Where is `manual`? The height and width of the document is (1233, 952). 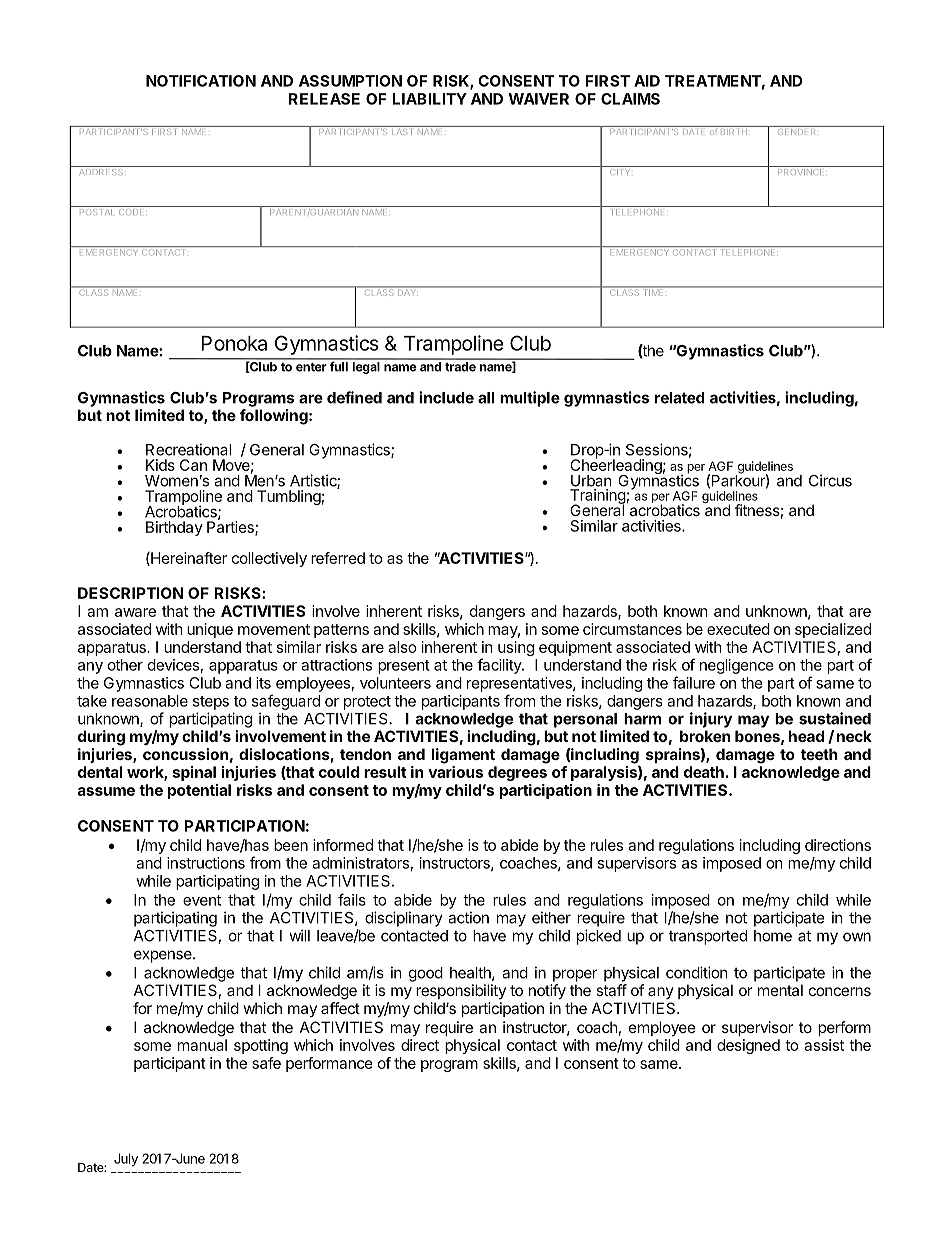
manual is located at coordinates (202, 1045).
